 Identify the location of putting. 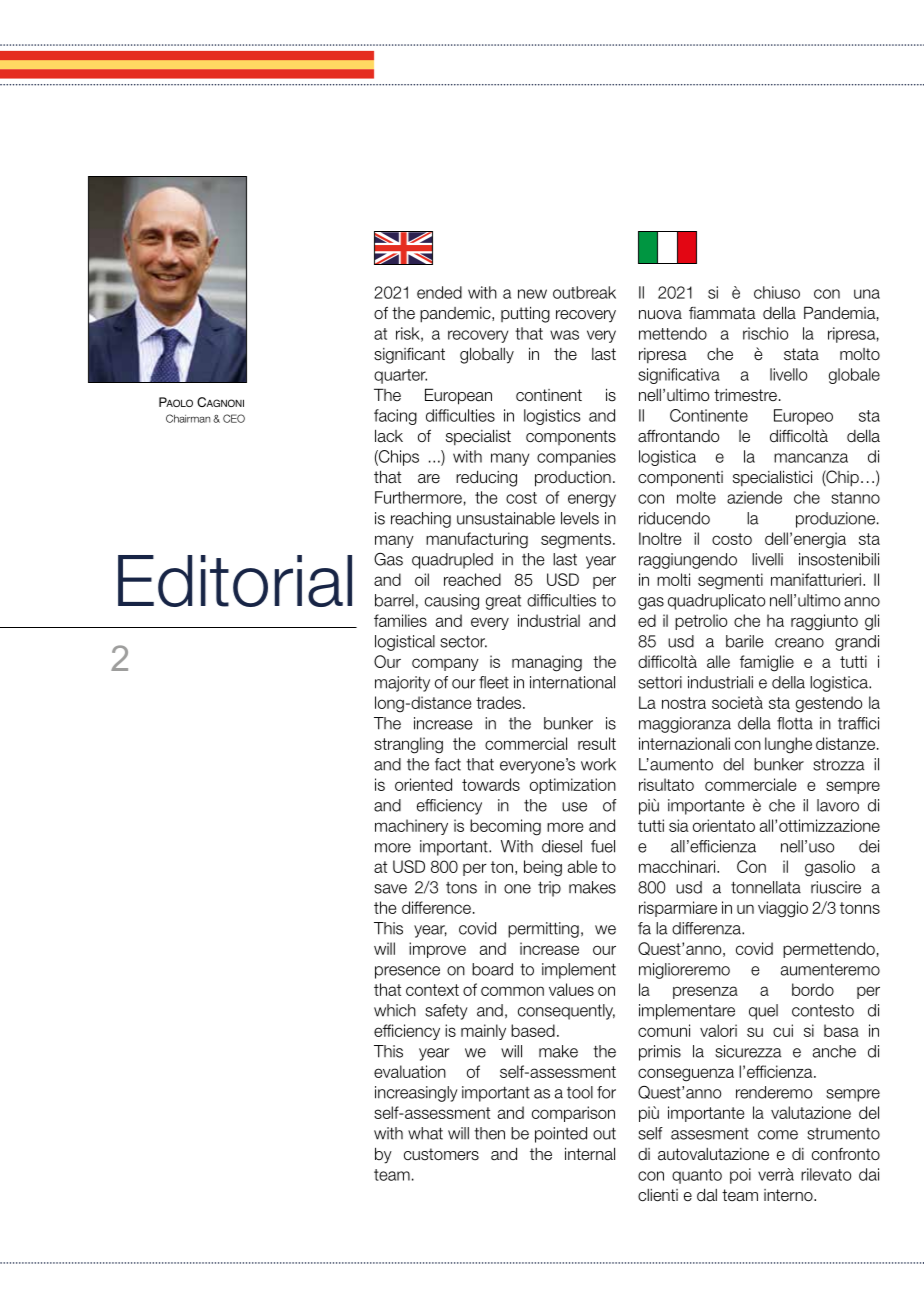
(525, 314).
